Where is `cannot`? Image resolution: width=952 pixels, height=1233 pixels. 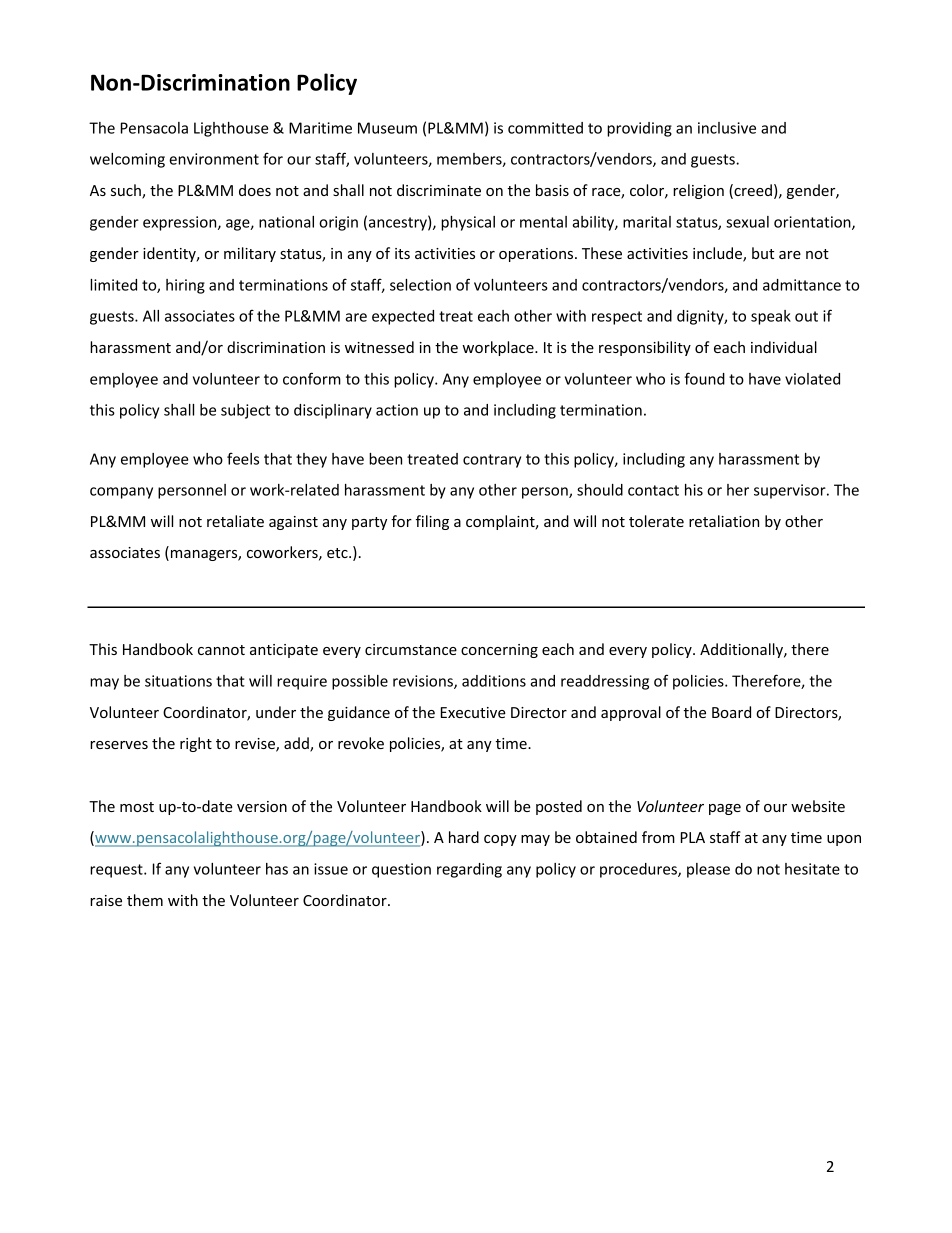
cannot is located at coordinates (221, 650).
